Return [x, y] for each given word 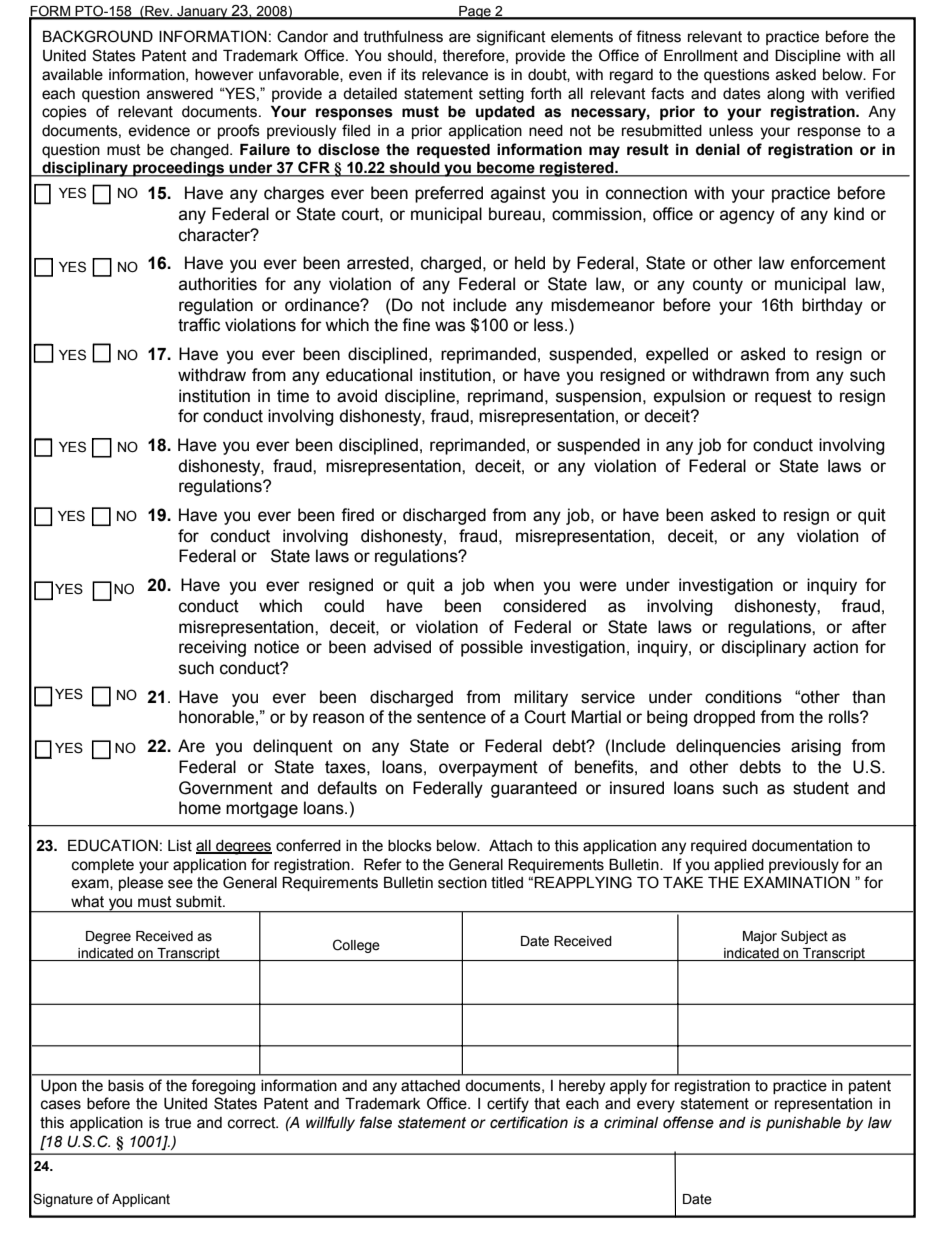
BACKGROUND [98, 36]
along [785, 95]
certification [529, 1122]
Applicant [141, 1200]
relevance [455, 75]
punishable [803, 1124]
